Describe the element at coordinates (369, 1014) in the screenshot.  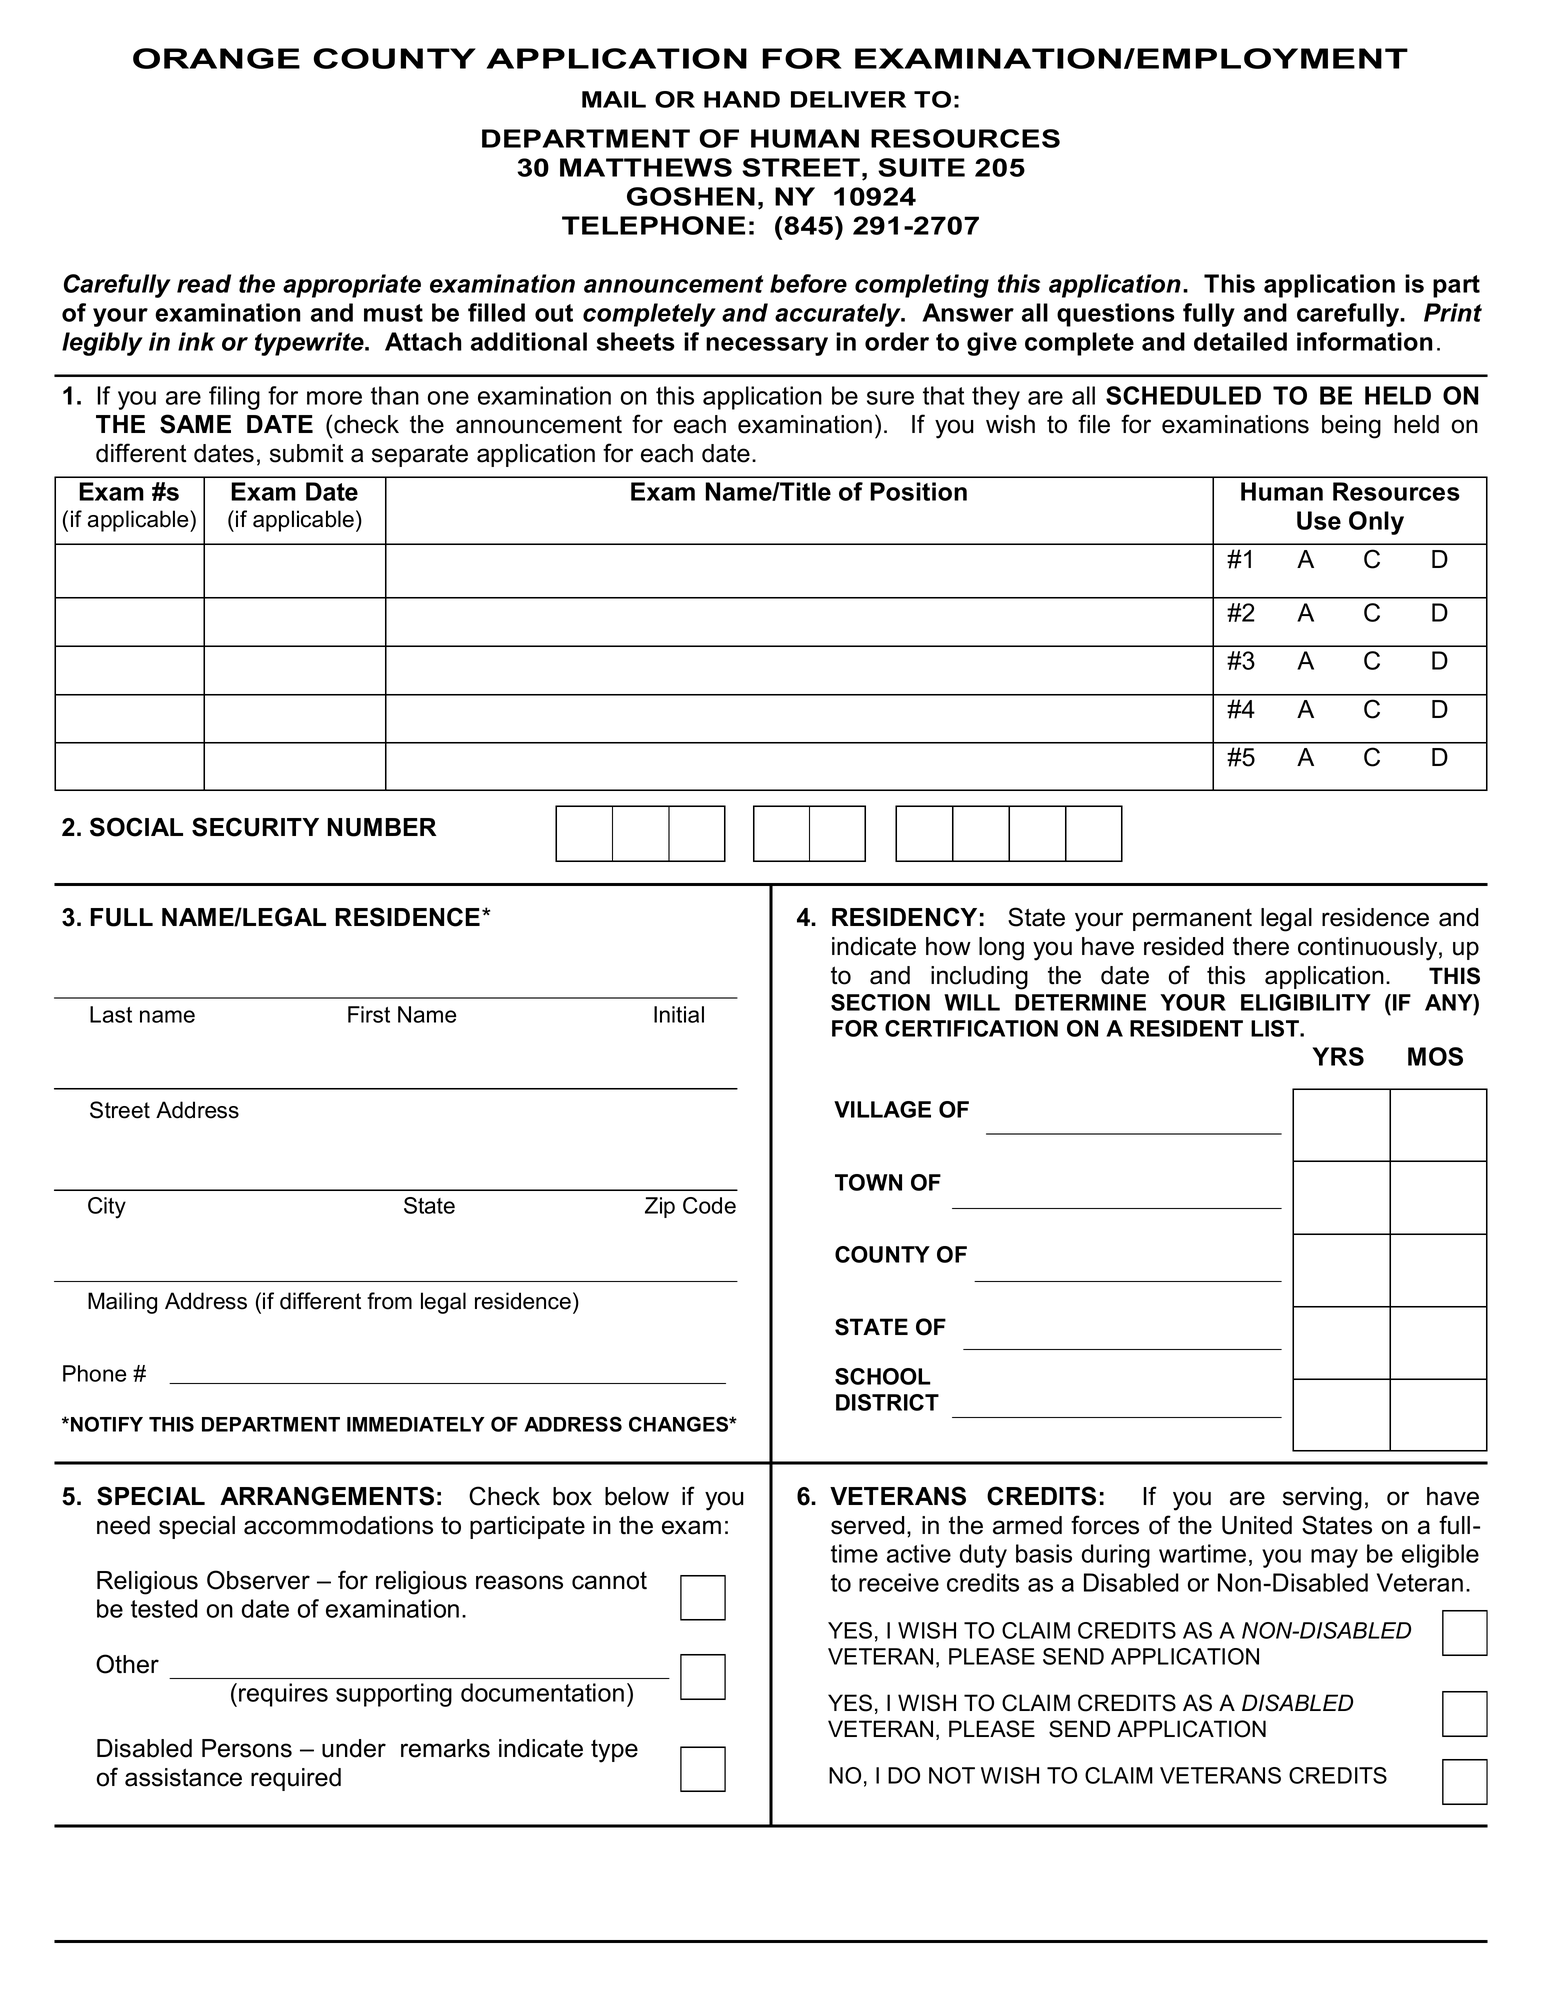
I see `First` at that location.
